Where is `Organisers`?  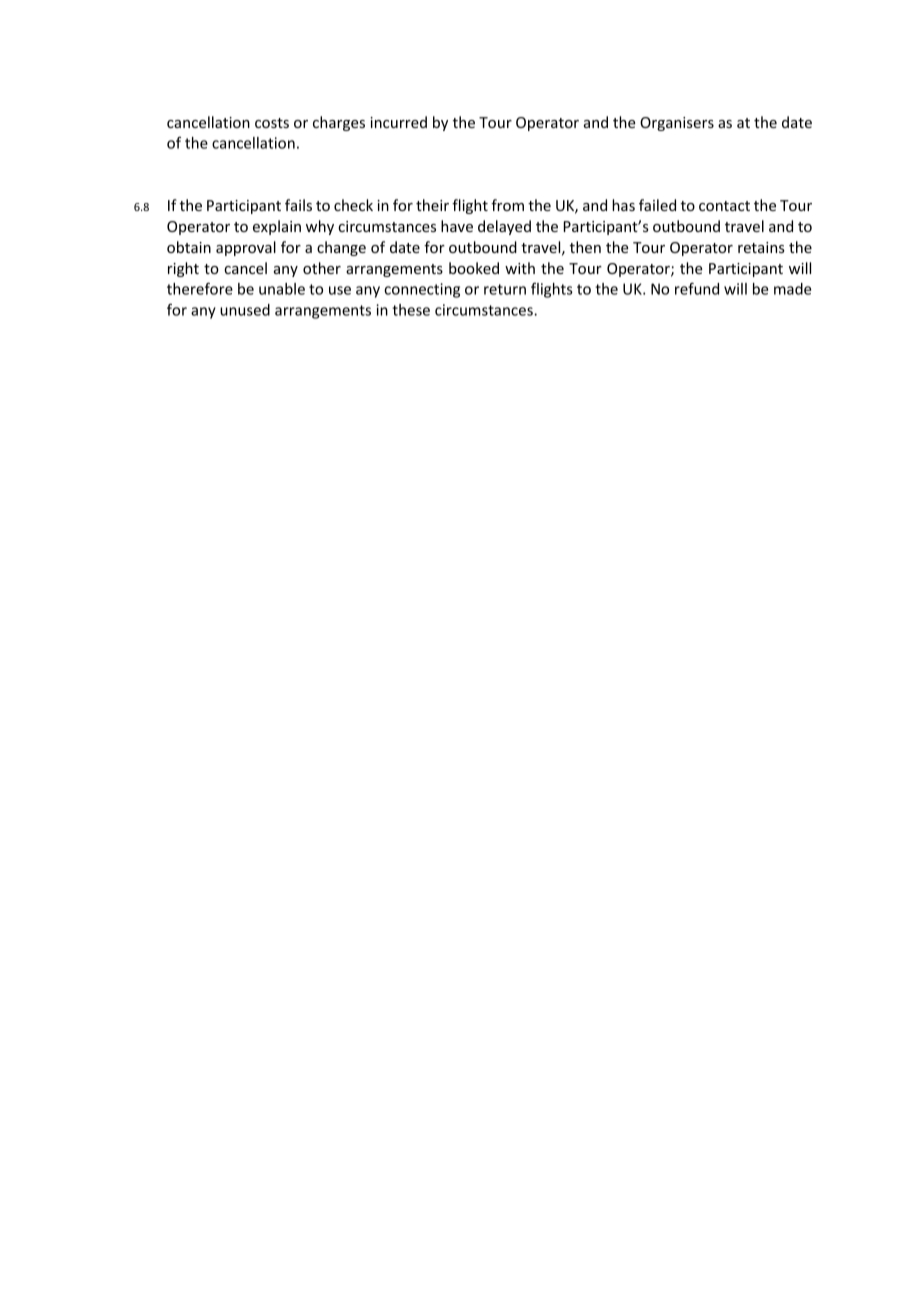
Organisers is located at coordinates (677, 124).
